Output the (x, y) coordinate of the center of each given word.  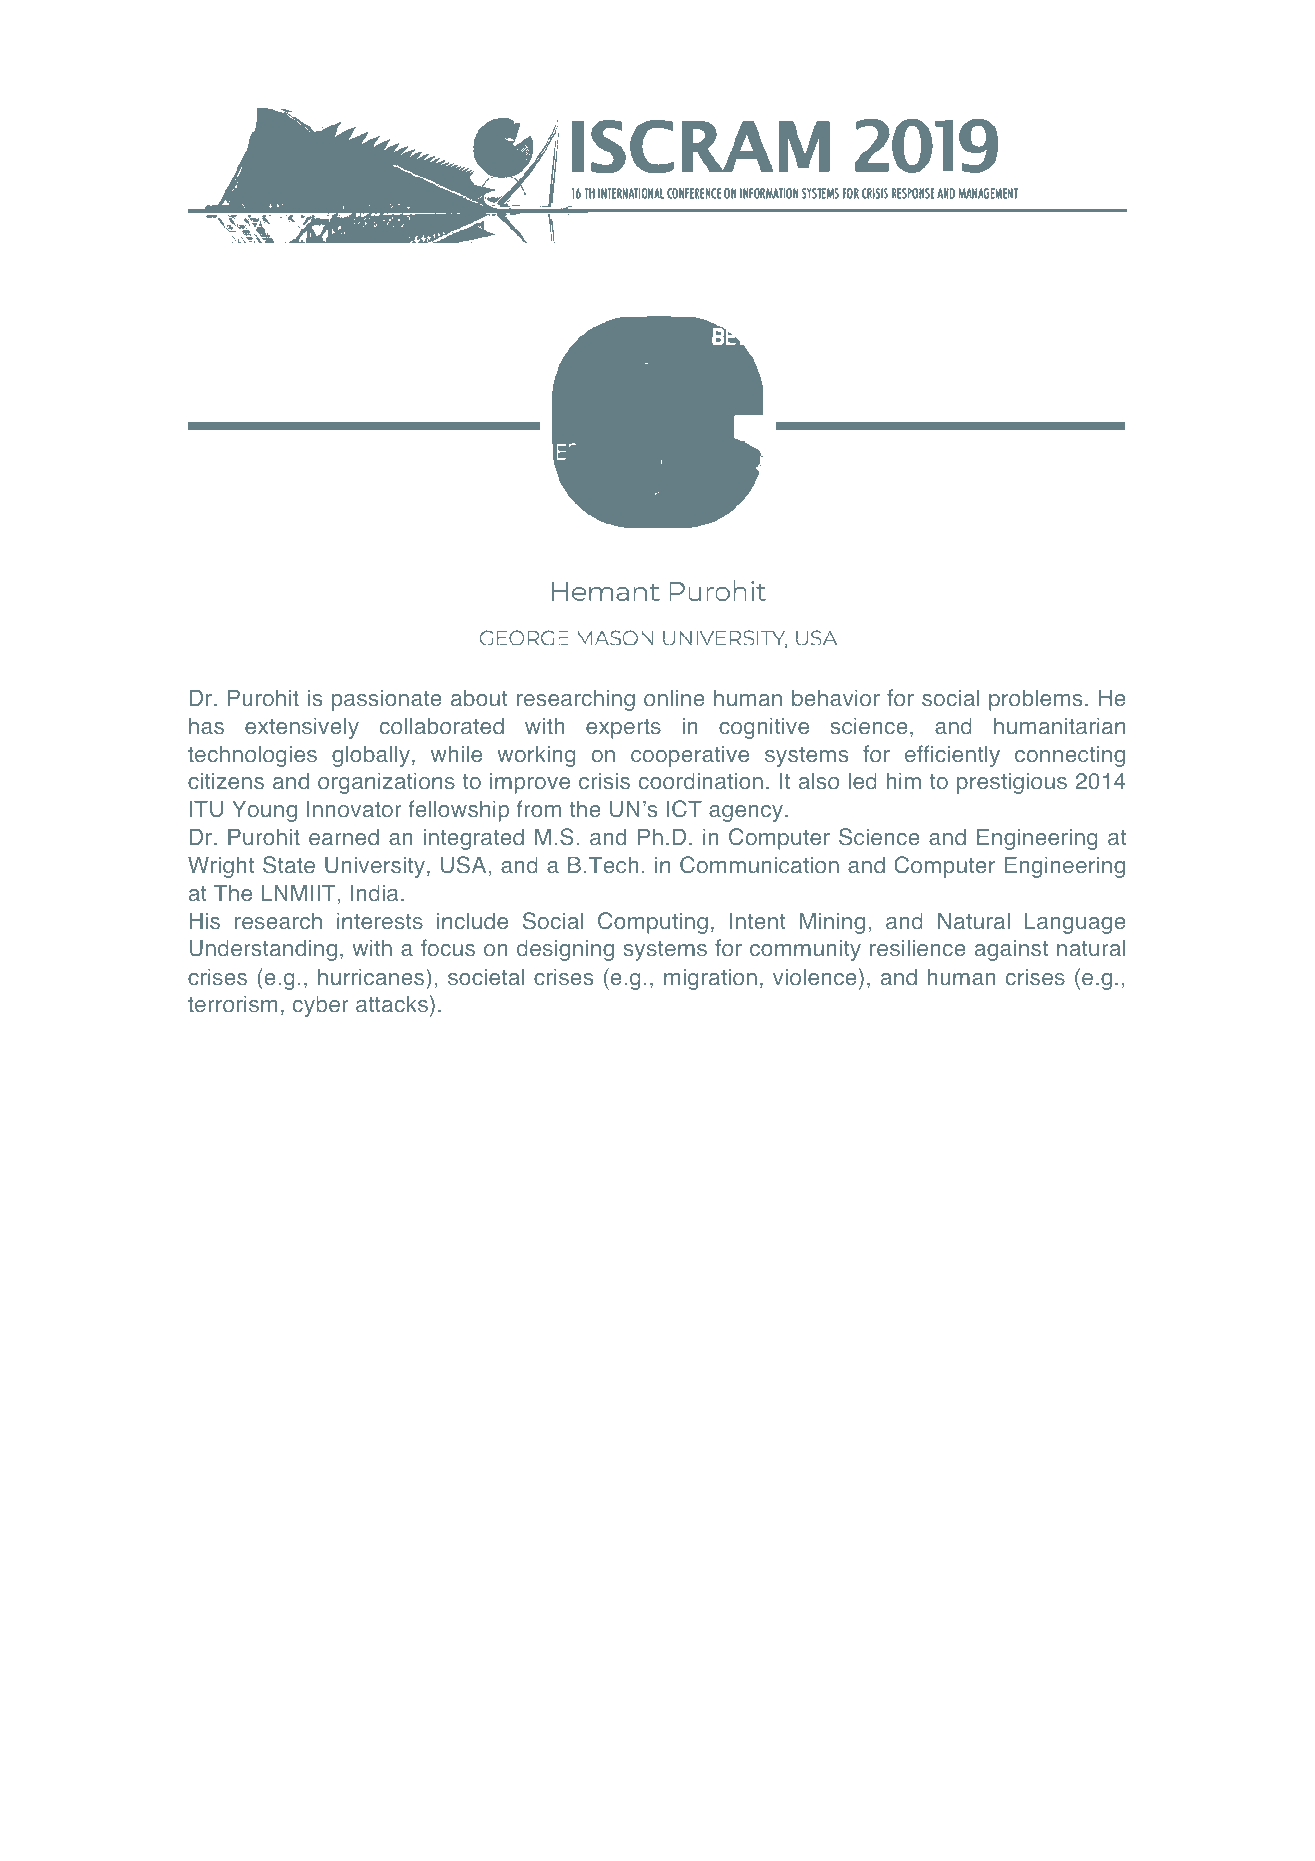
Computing (653, 923)
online (674, 698)
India (375, 893)
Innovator (354, 809)
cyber (320, 1006)
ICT (684, 809)
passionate (387, 700)
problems (1035, 700)
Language (1075, 923)
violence (815, 977)
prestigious (1012, 783)
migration (710, 979)
